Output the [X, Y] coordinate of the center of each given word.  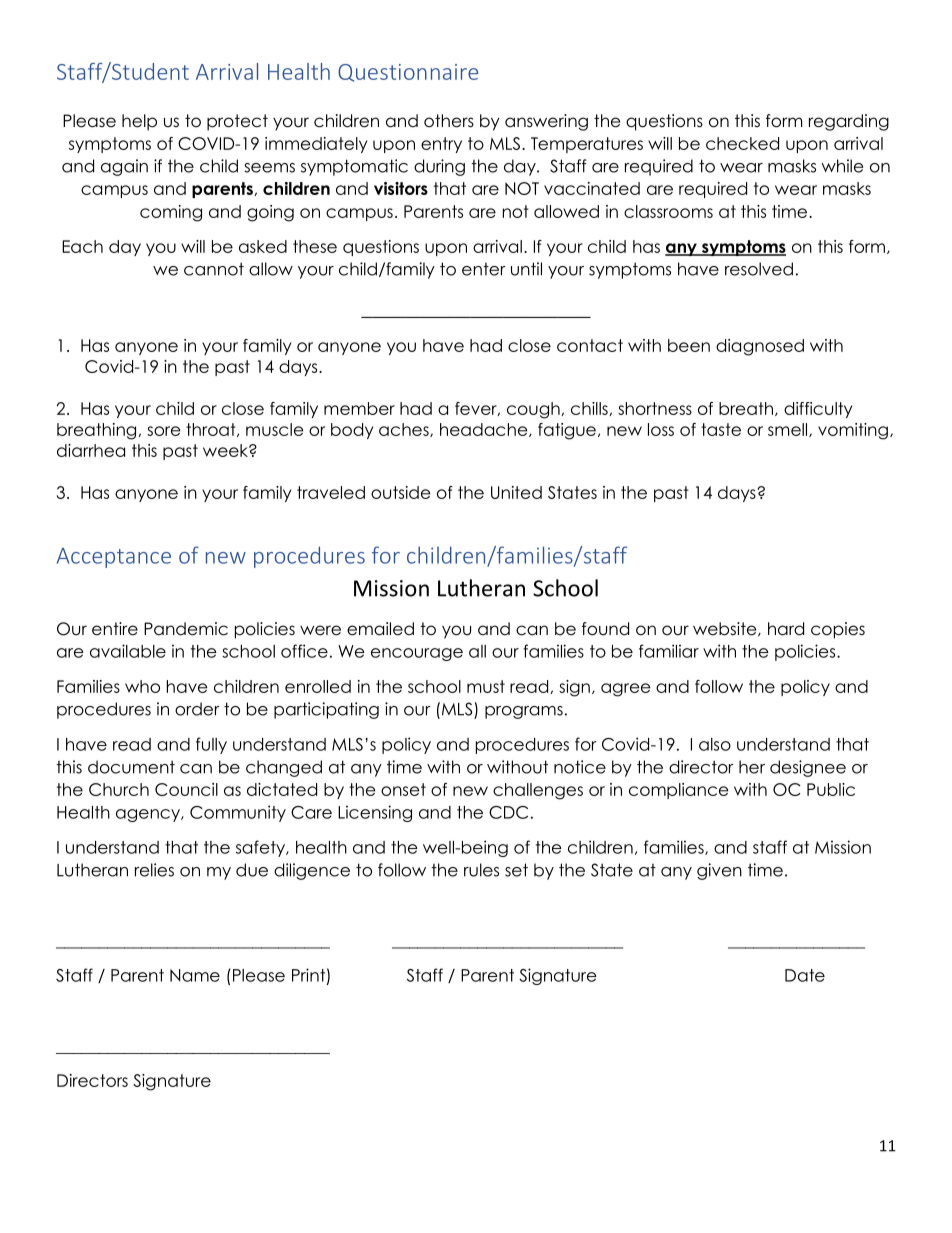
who [142, 686]
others [449, 121]
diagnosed [760, 347]
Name [195, 975]
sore [163, 431]
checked [742, 143]
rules [481, 870]
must [486, 686]
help [139, 122]
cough [534, 410]
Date [805, 975]
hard [786, 629]
